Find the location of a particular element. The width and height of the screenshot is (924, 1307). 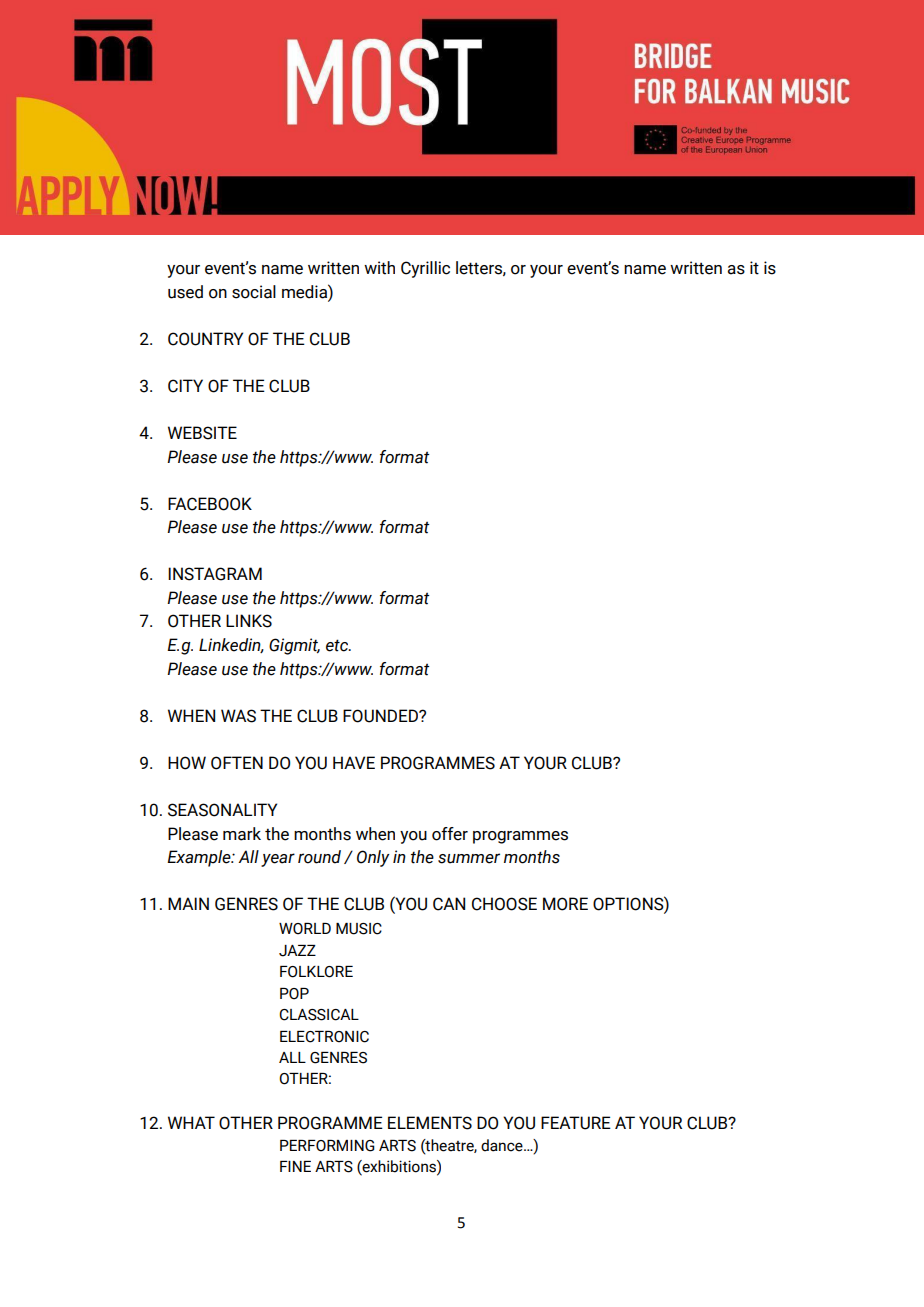

INSTAGRAM is located at coordinates (215, 574).
